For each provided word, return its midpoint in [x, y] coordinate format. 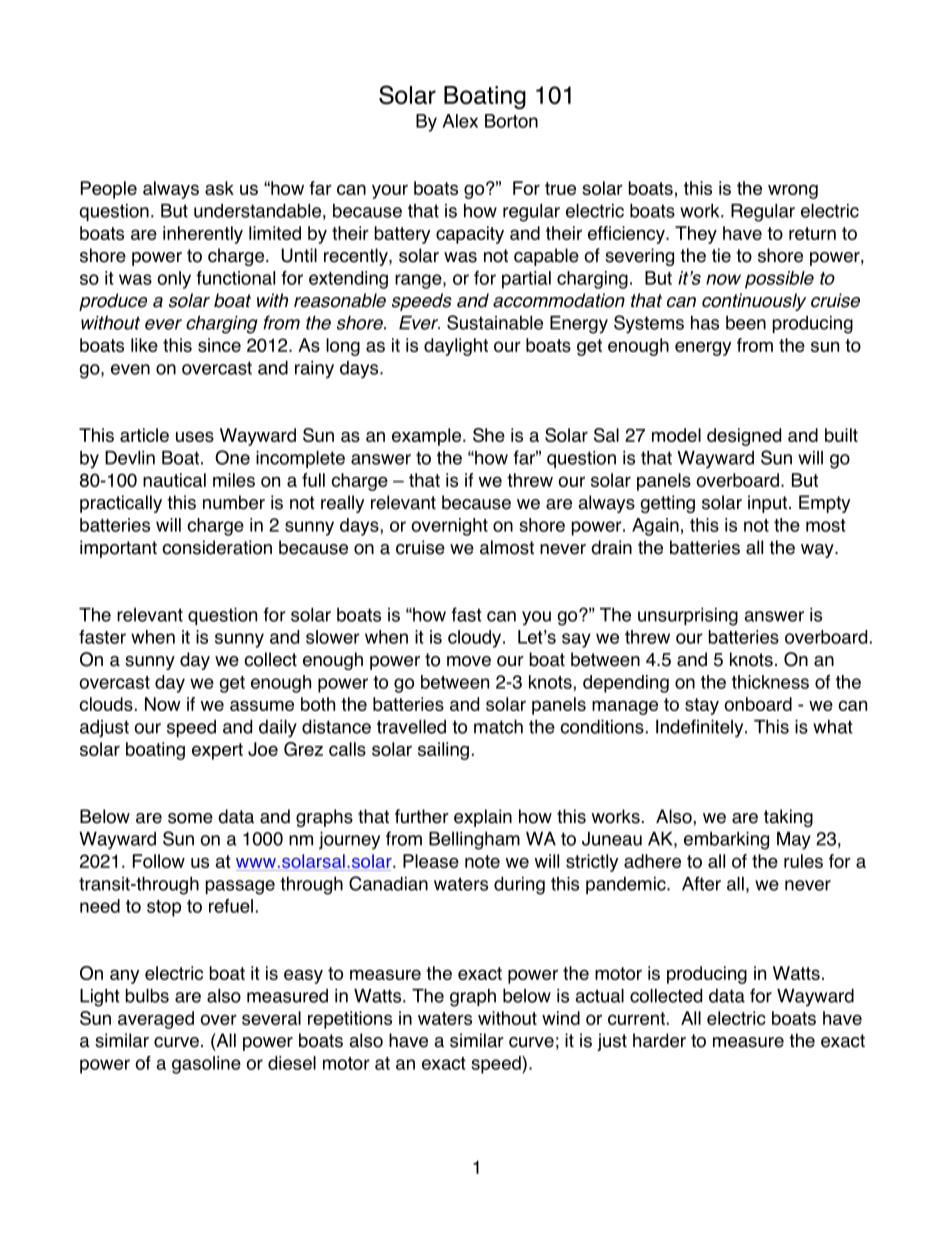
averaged [156, 1020]
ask [219, 188]
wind [561, 1018]
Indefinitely [701, 728]
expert [217, 751]
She [489, 435]
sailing [443, 751]
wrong [793, 191]
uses [195, 436]
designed [744, 437]
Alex [460, 121]
